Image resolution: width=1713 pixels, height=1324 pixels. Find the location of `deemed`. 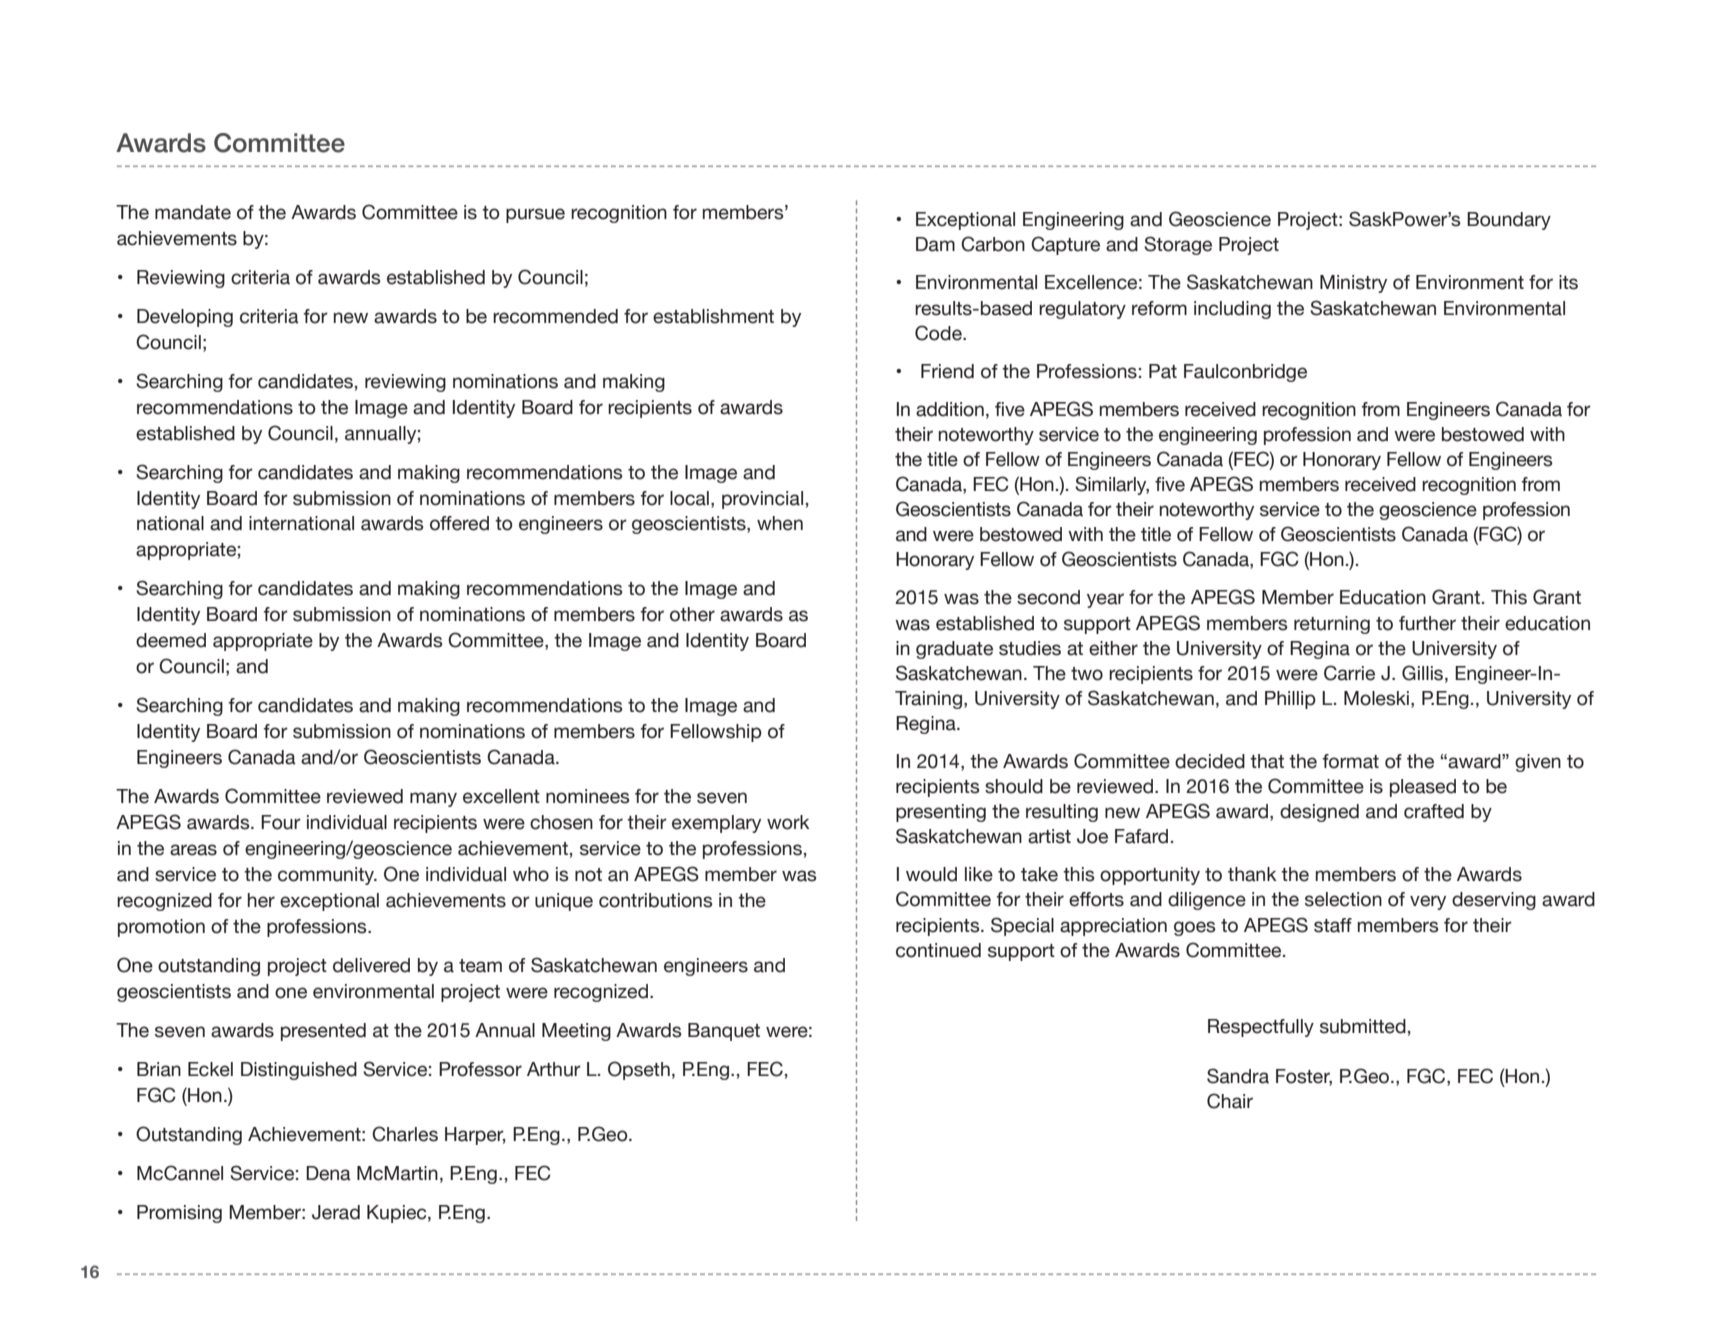

deemed is located at coordinates (171, 640).
